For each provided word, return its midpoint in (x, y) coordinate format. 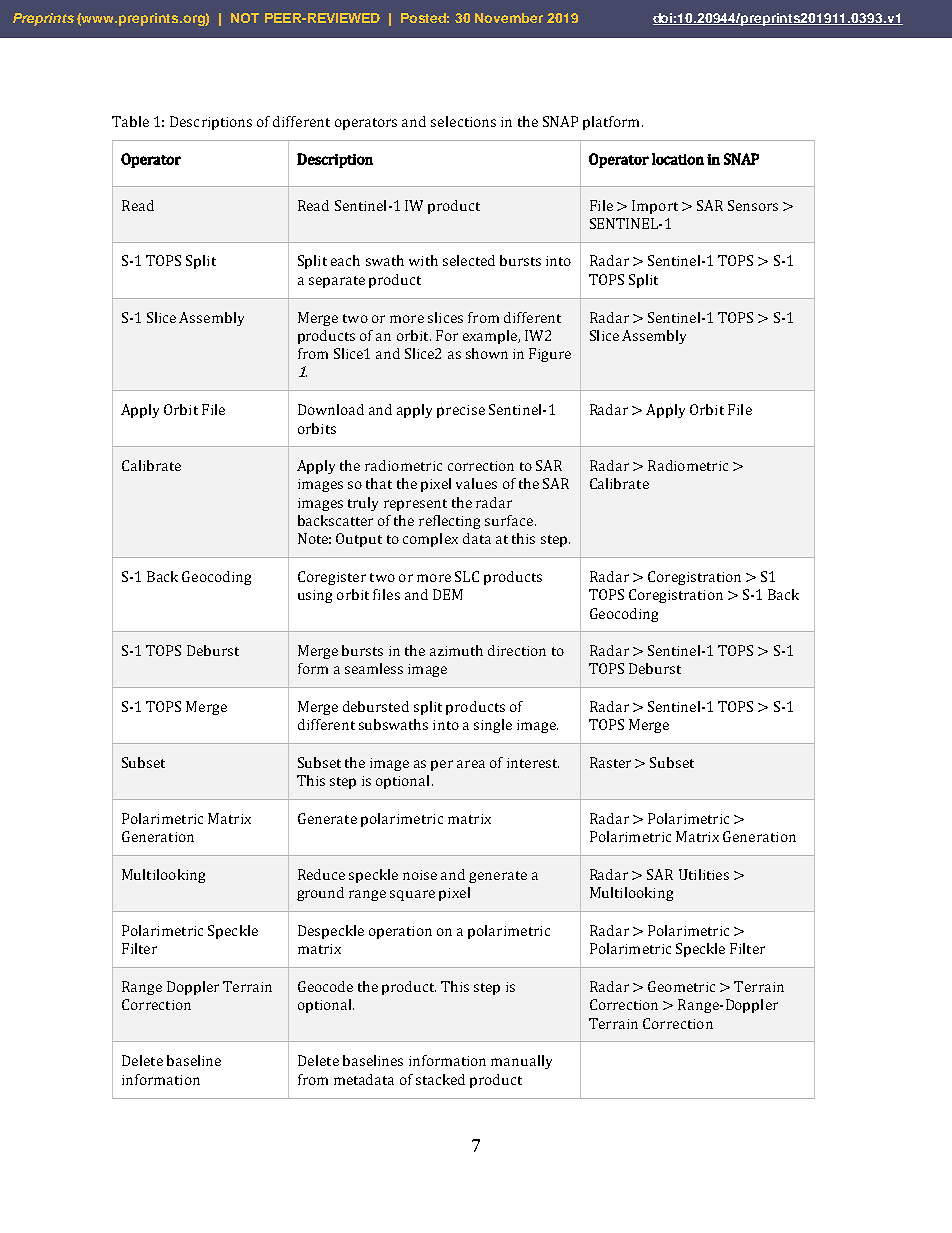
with (423, 260)
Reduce (321, 874)
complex (430, 540)
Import (655, 207)
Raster (610, 762)
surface (510, 520)
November (509, 18)
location (678, 159)
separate (337, 282)
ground (320, 894)
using (315, 596)
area (471, 764)
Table (130, 121)
